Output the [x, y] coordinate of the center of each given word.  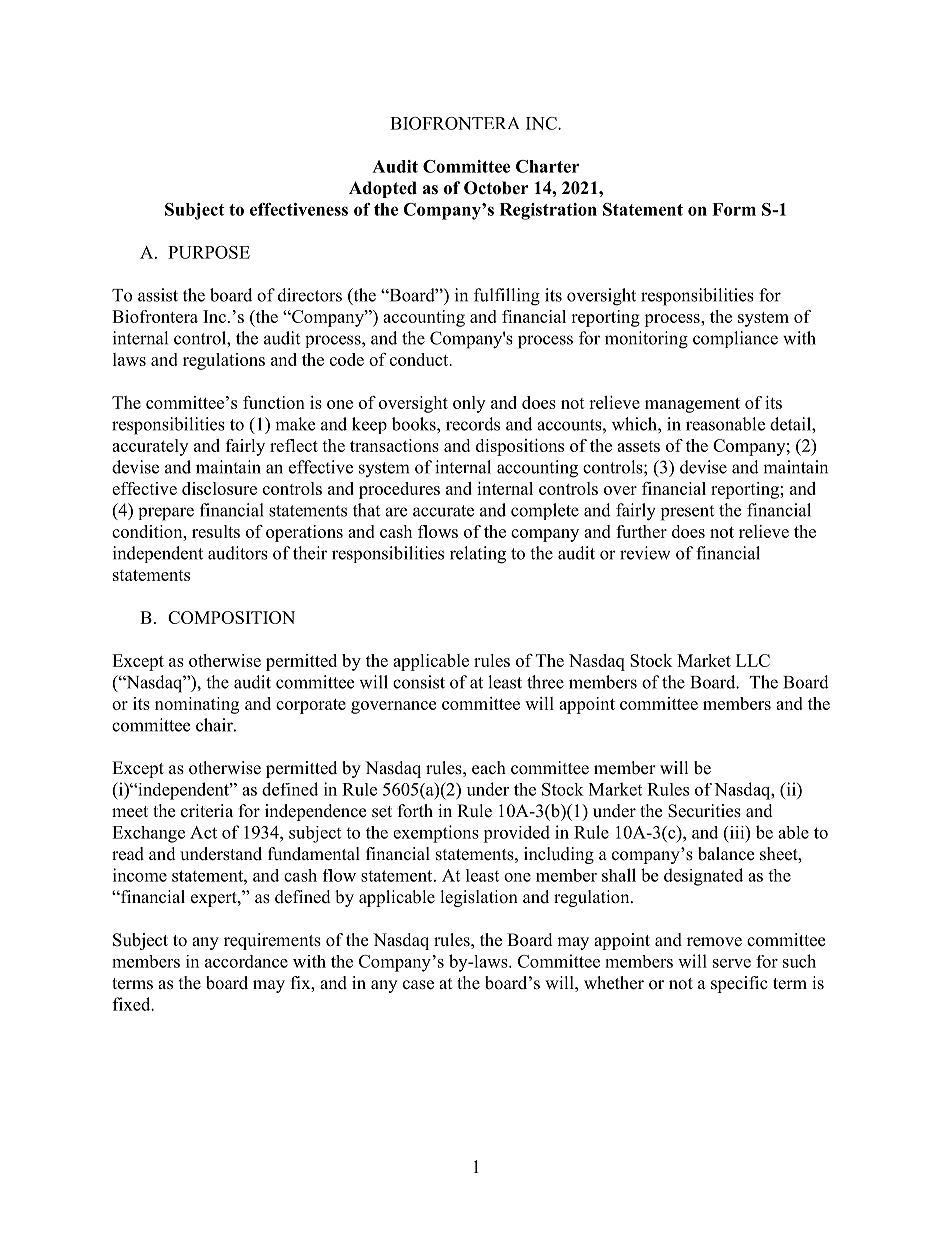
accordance [246, 961]
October [496, 188]
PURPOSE [209, 252]
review [645, 553]
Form [734, 209]
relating [478, 555]
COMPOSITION [231, 617]
